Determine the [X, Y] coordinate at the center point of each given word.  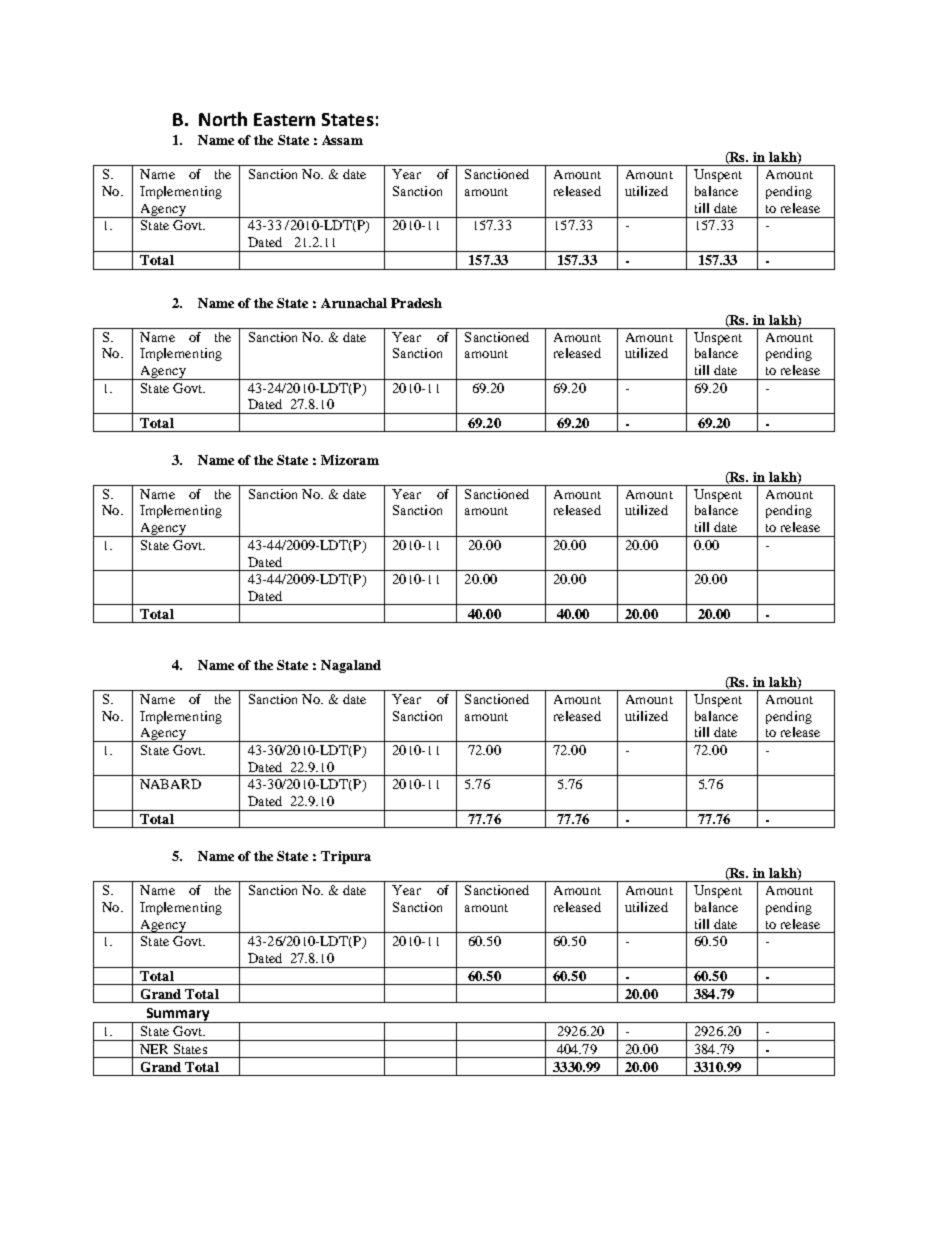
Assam [342, 140]
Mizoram [350, 460]
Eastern [284, 119]
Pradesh [416, 303]
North [223, 119]
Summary [178, 1015]
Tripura [346, 857]
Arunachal [354, 303]
